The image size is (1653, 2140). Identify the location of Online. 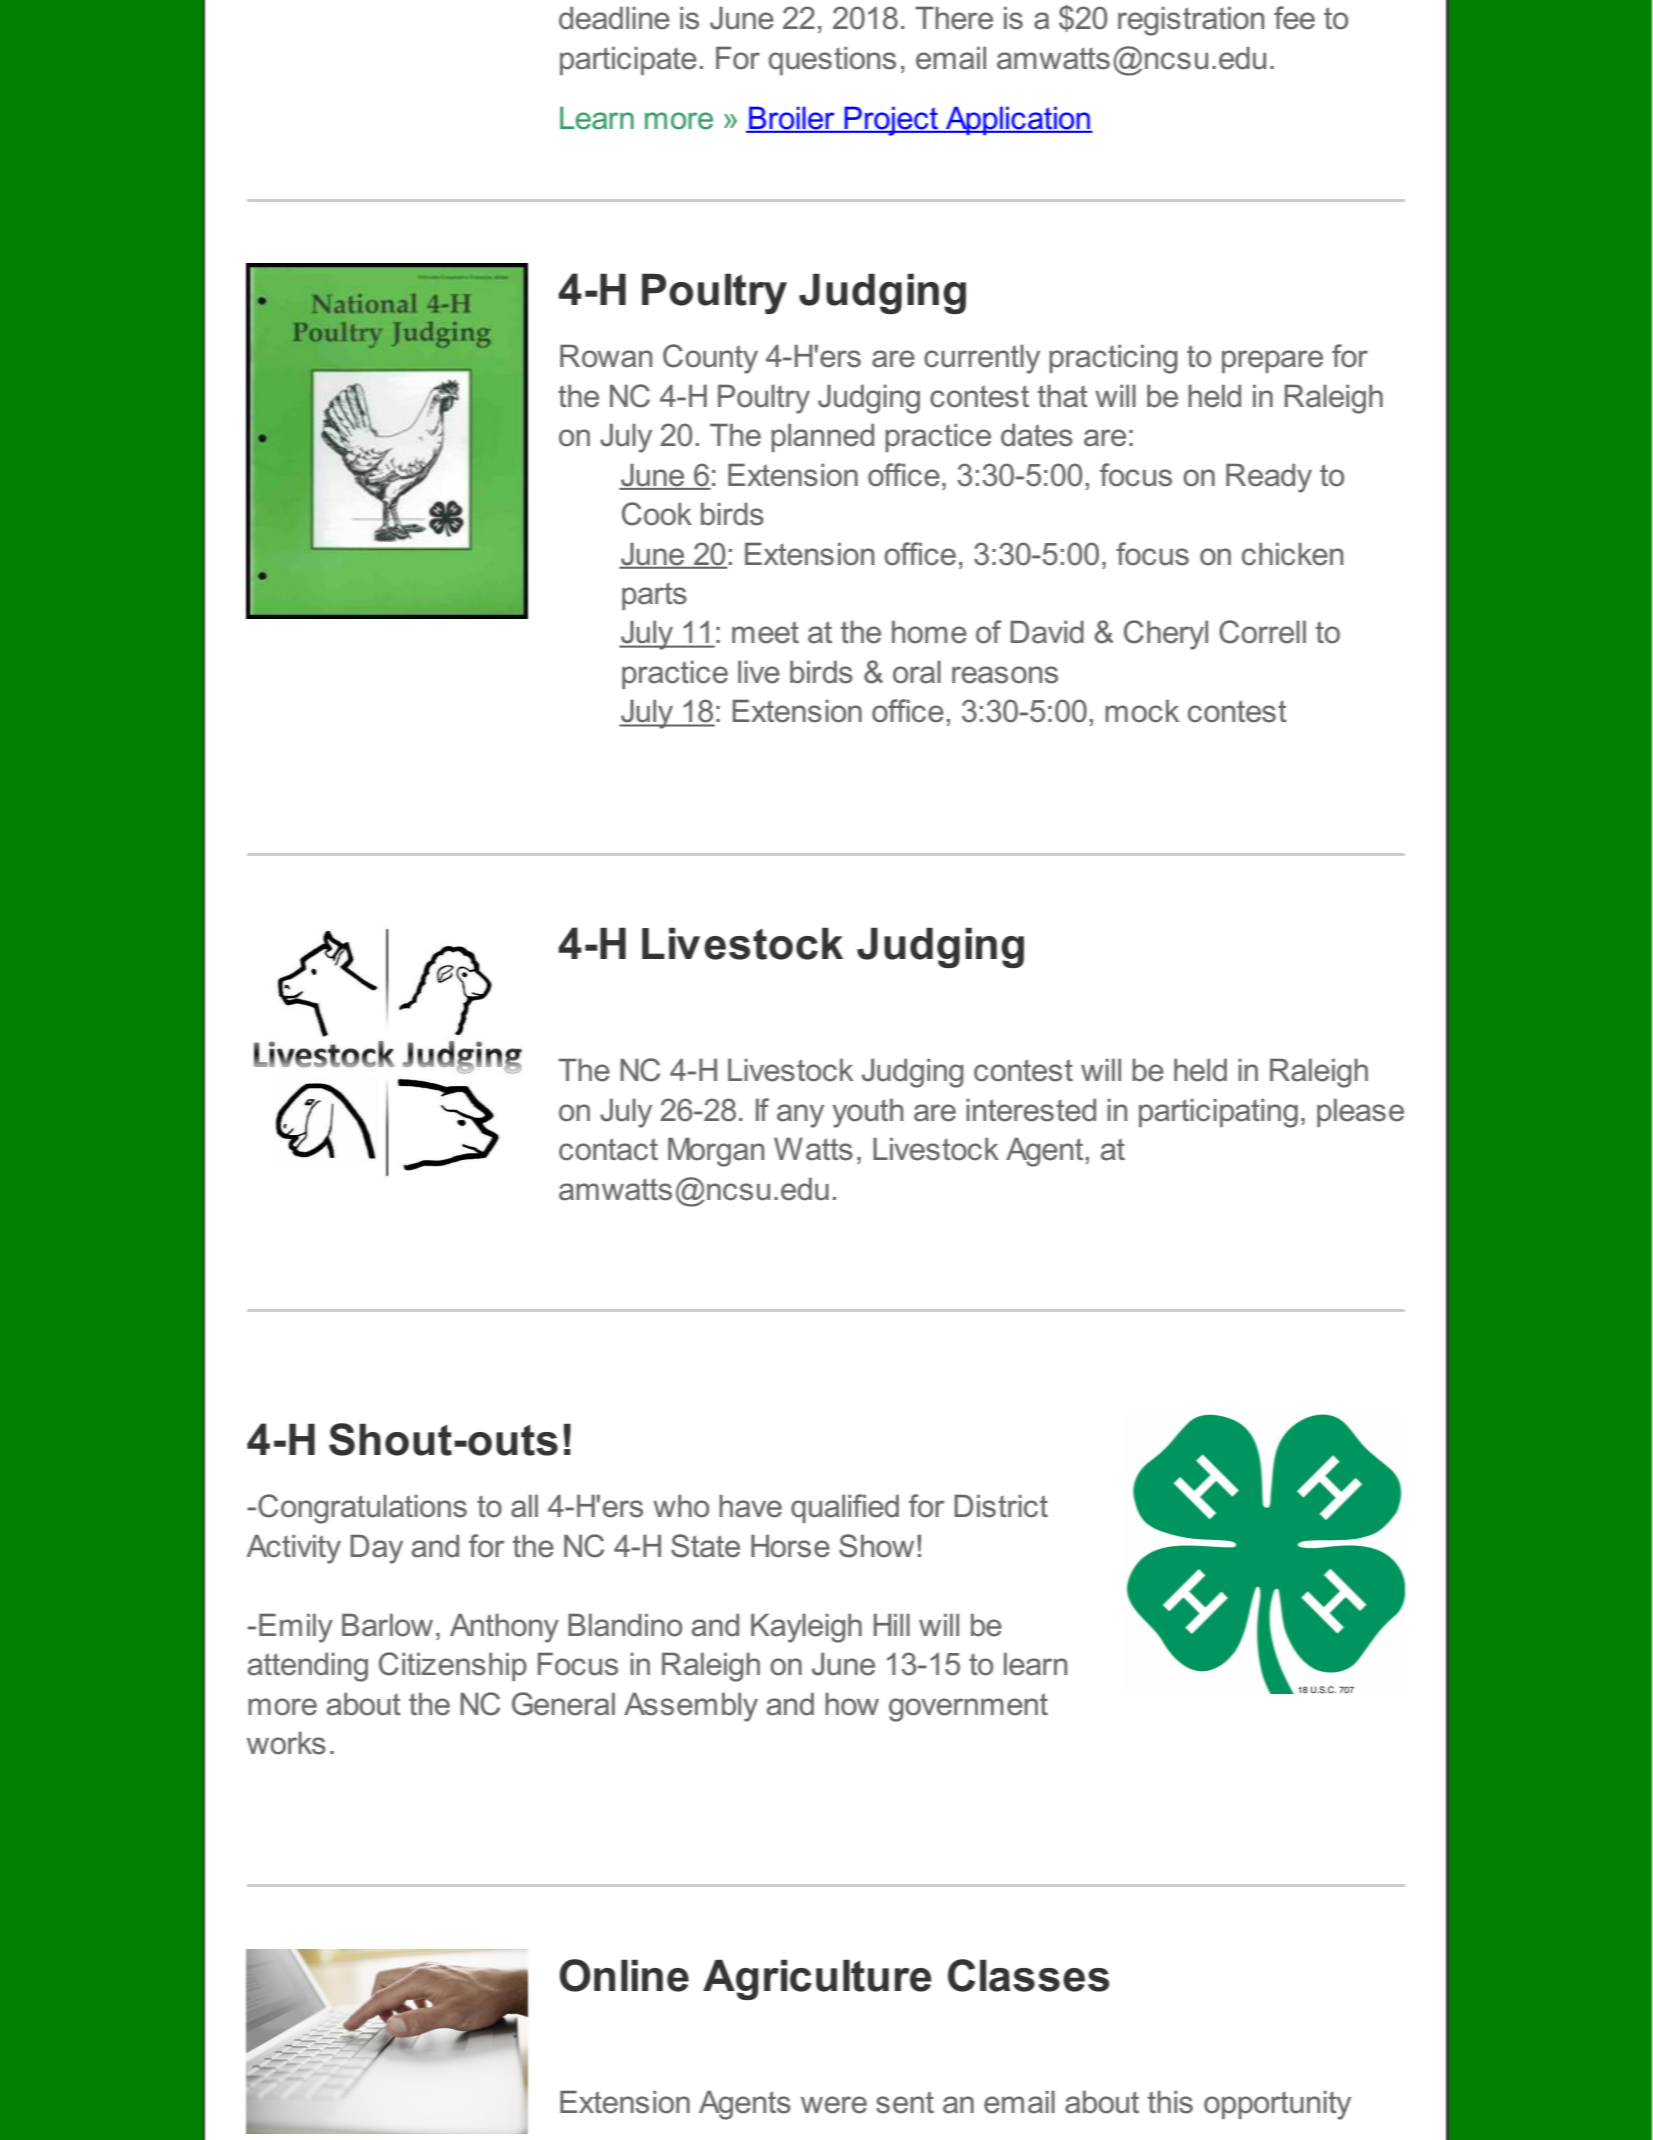
(624, 1975).
